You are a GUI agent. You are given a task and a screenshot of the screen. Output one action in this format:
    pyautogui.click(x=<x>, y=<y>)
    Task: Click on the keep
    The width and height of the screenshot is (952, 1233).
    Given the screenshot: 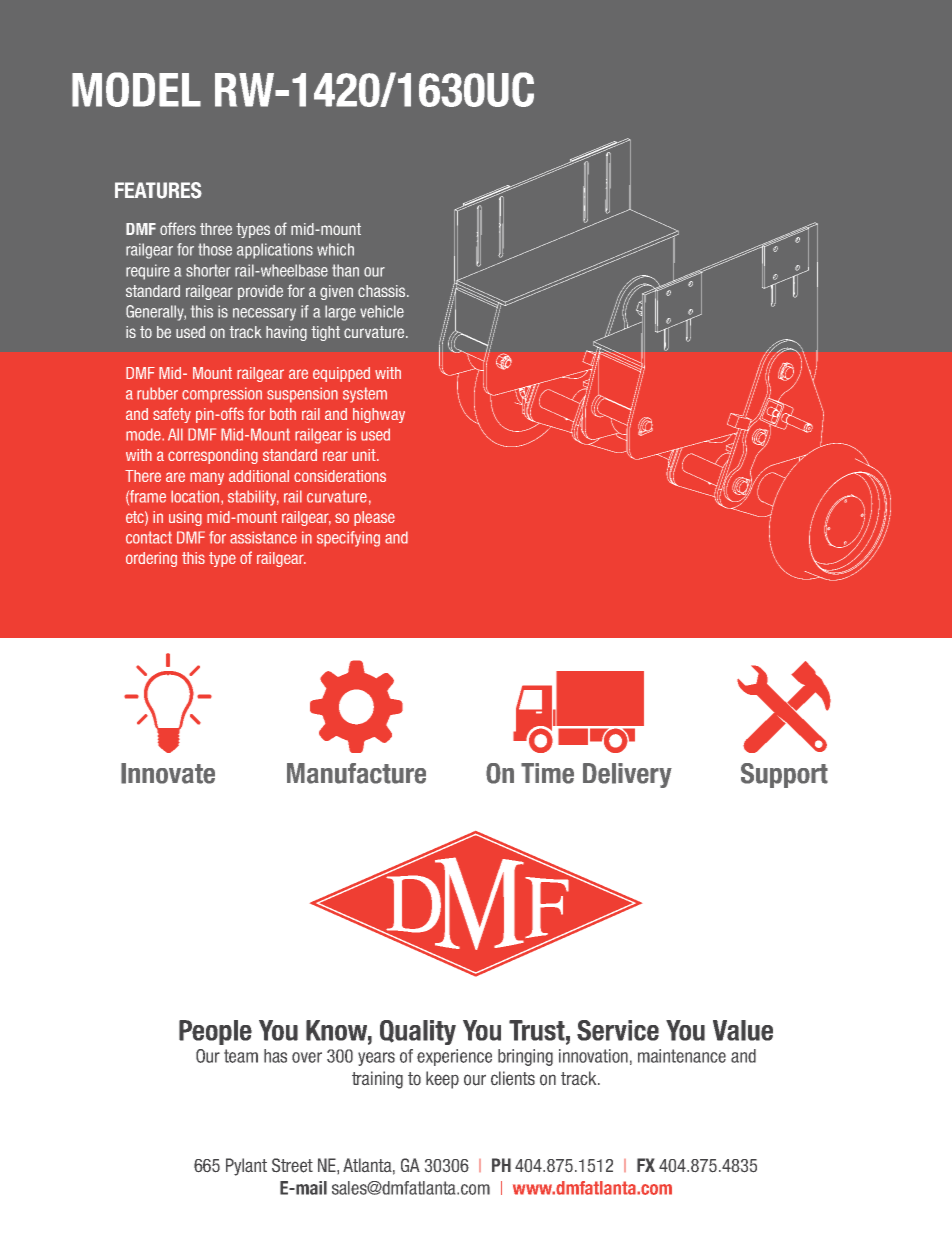 What is the action you would take?
    pyautogui.click(x=442, y=1080)
